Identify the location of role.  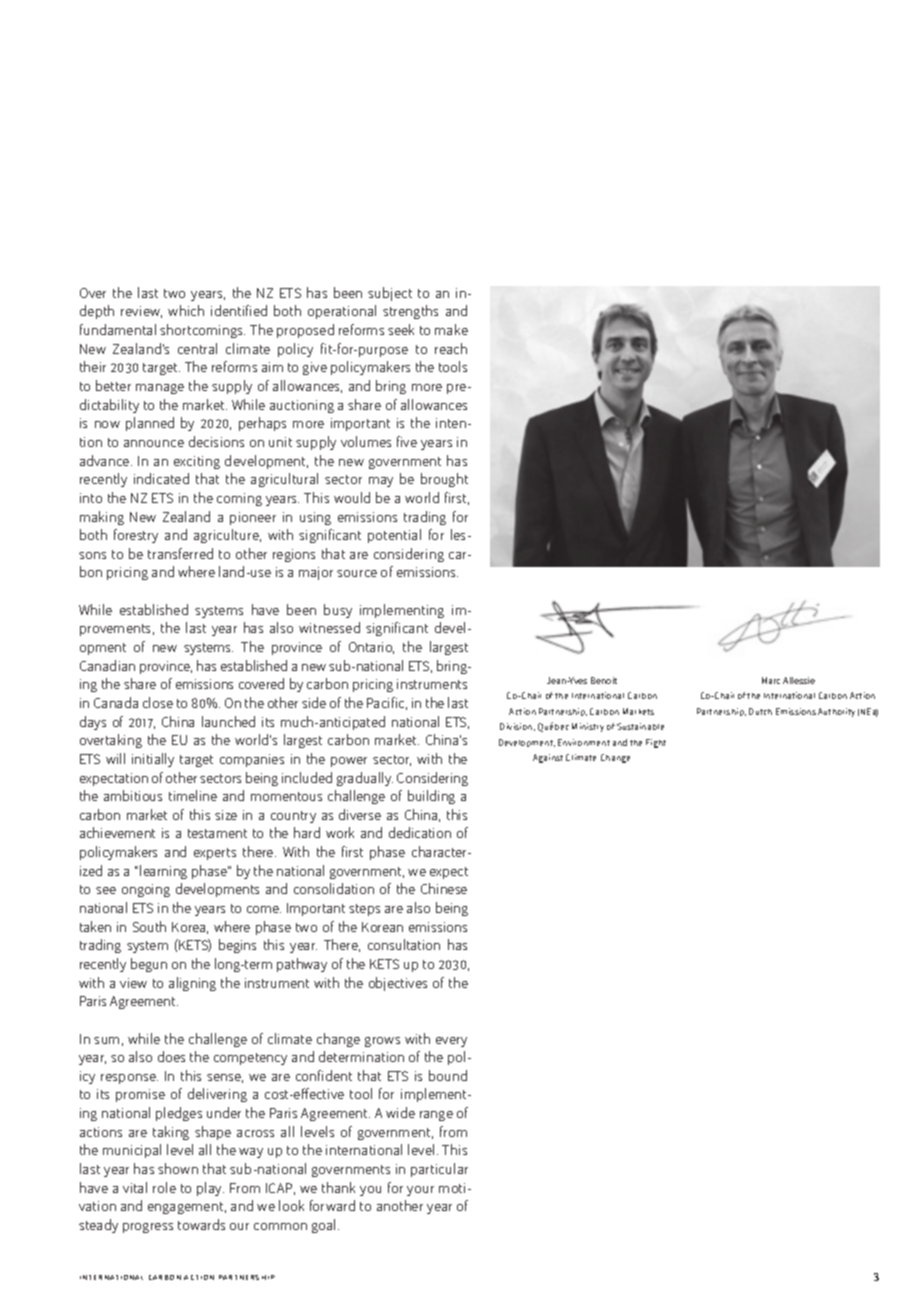
(164, 1187).
